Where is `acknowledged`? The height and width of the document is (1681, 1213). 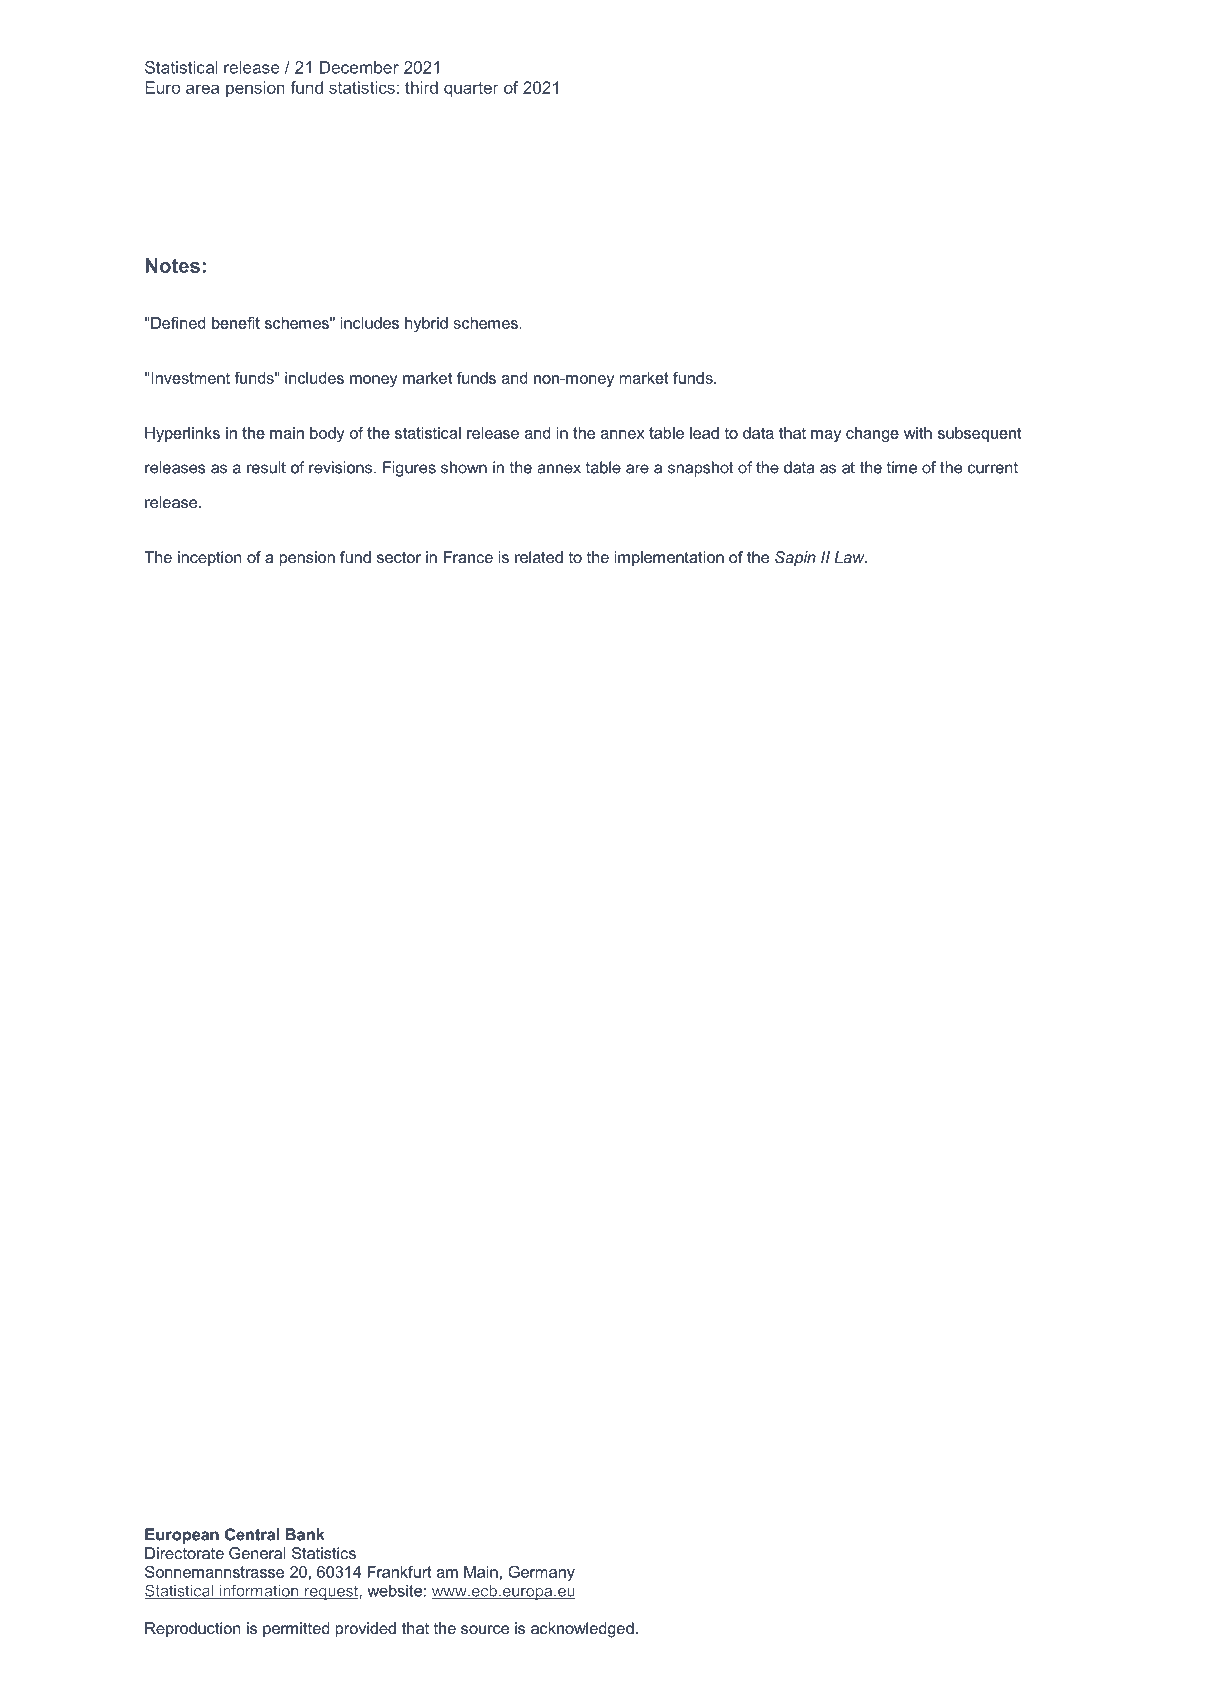
acknowledged is located at coordinates (582, 1630).
